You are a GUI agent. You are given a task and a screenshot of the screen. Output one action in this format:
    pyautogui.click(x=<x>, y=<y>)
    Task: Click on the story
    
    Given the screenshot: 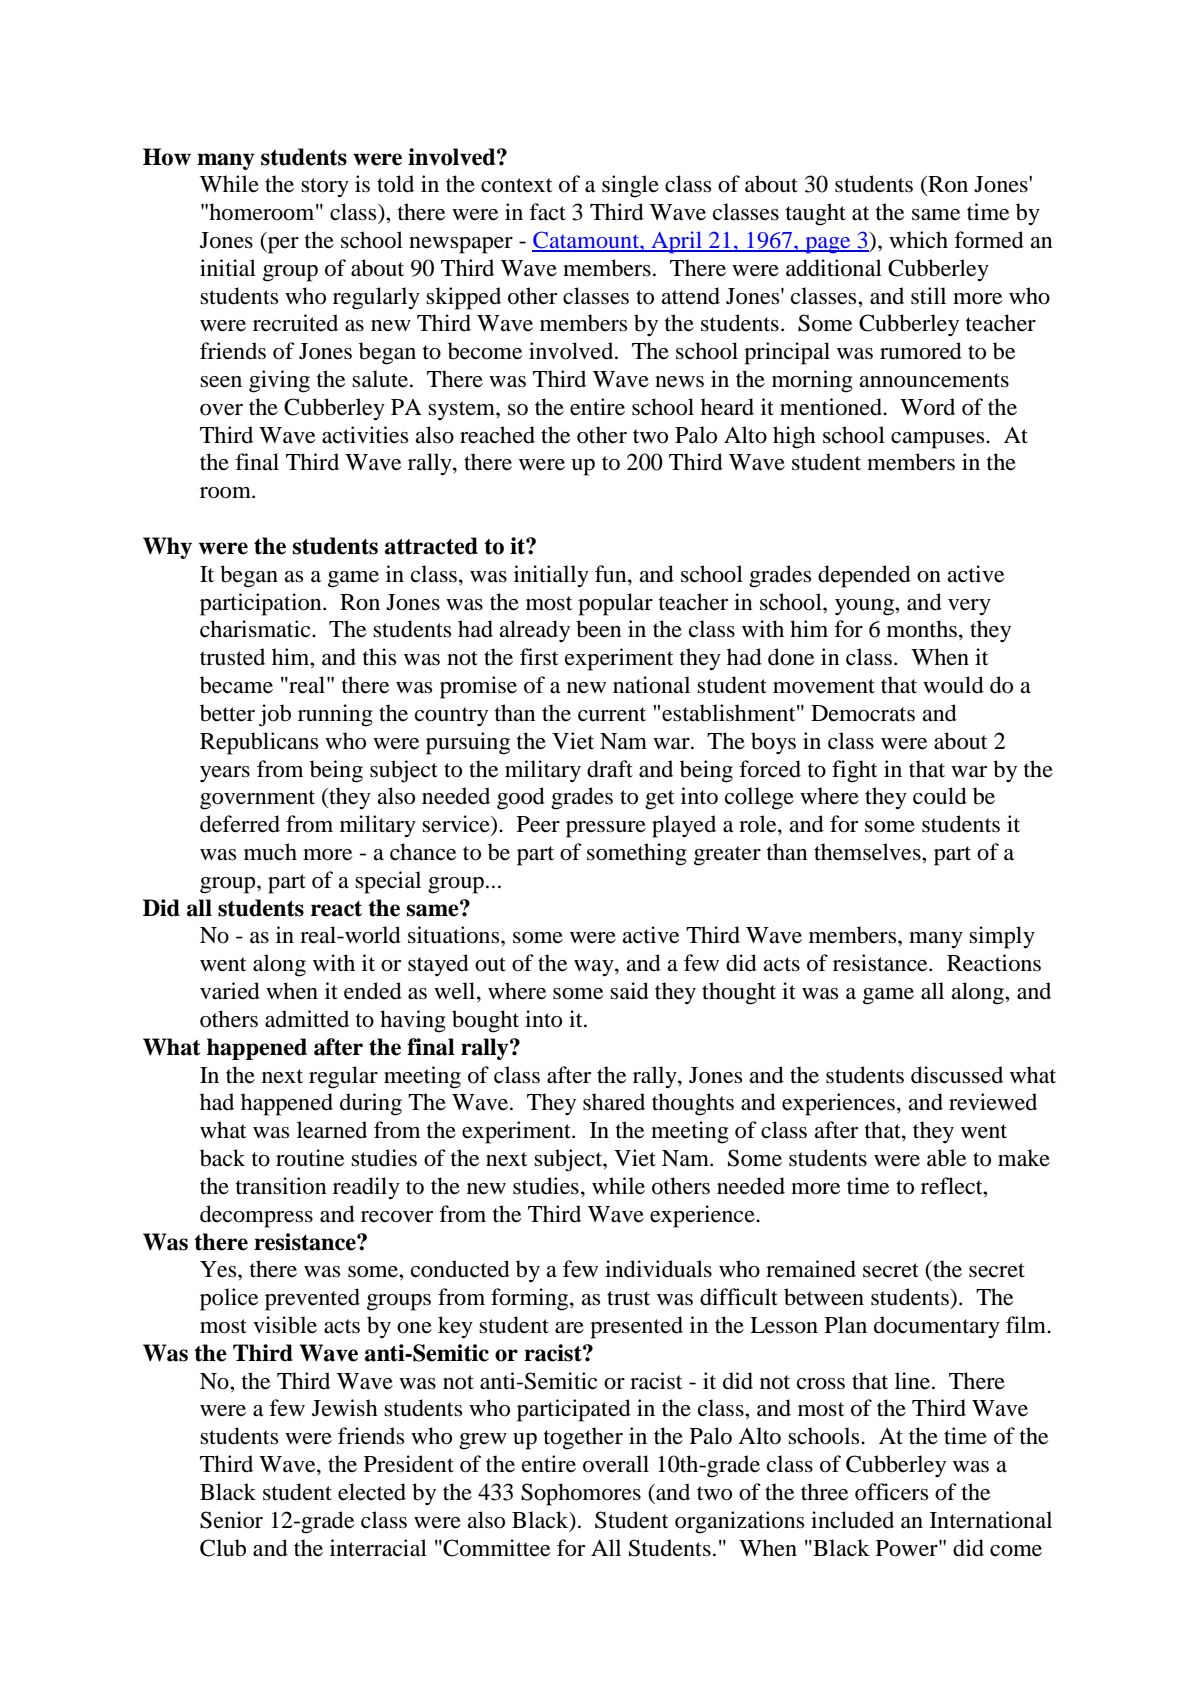 What is the action you would take?
    pyautogui.click(x=325, y=188)
